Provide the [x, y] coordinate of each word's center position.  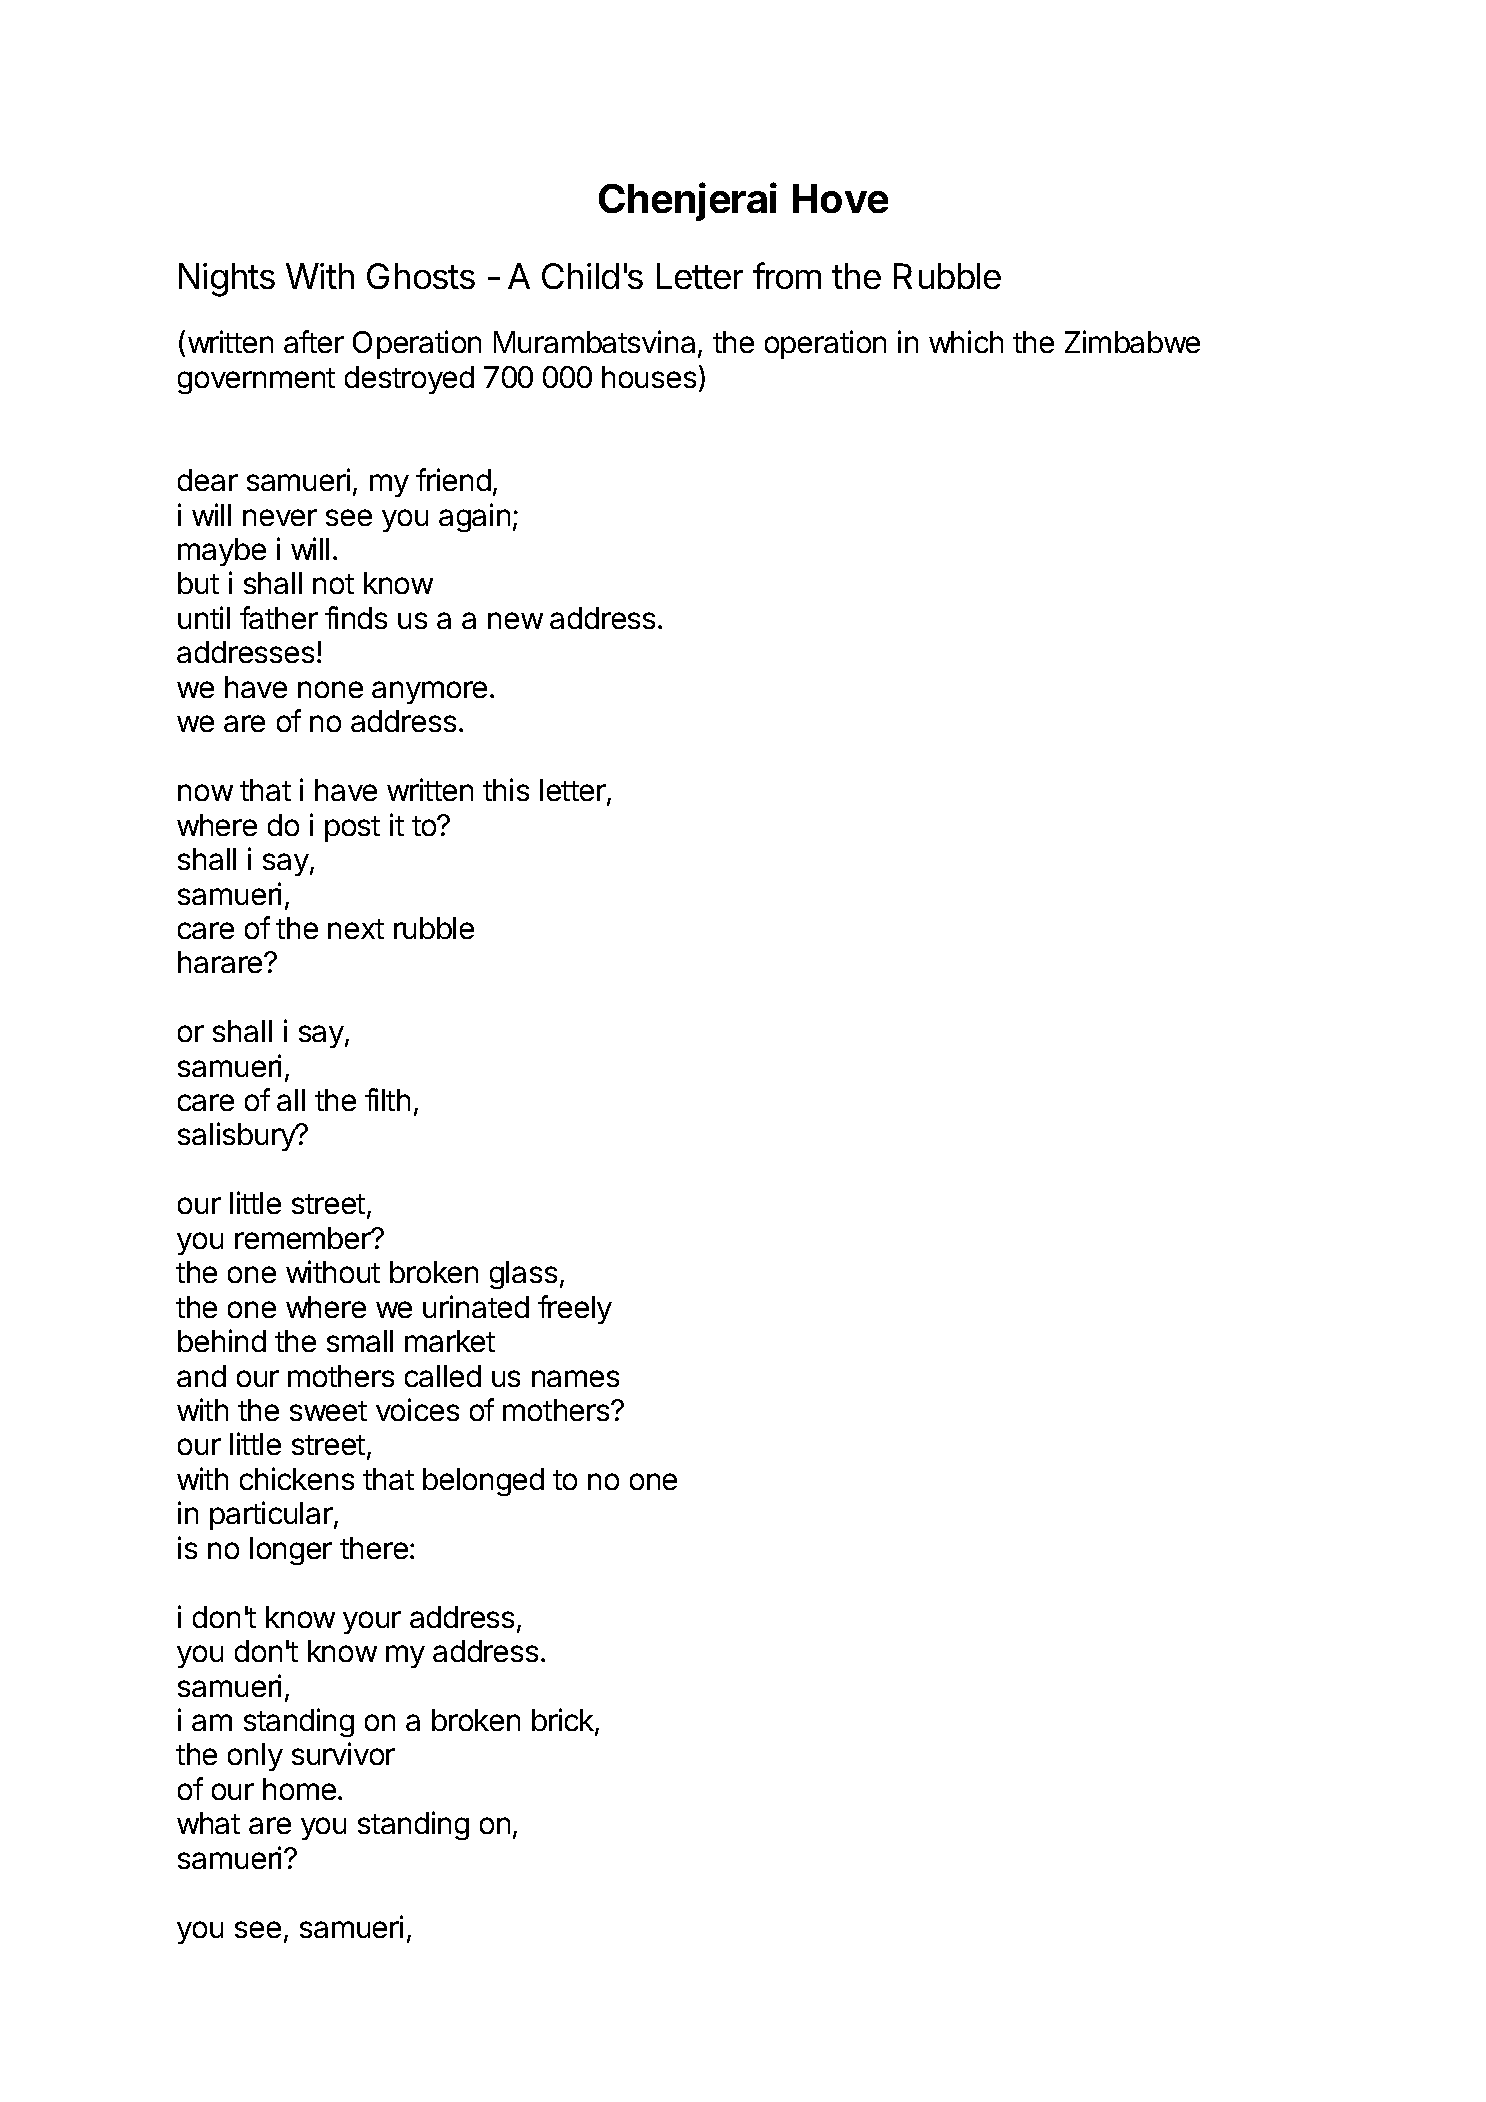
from [787, 275]
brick [564, 1721]
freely [575, 1309]
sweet [328, 1411]
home [299, 1789]
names [575, 1378]
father [279, 617]
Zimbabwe [1132, 341]
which [966, 341]
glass [523, 1275]
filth [387, 1099]
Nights [227, 280]
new [515, 620]
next [356, 929]
